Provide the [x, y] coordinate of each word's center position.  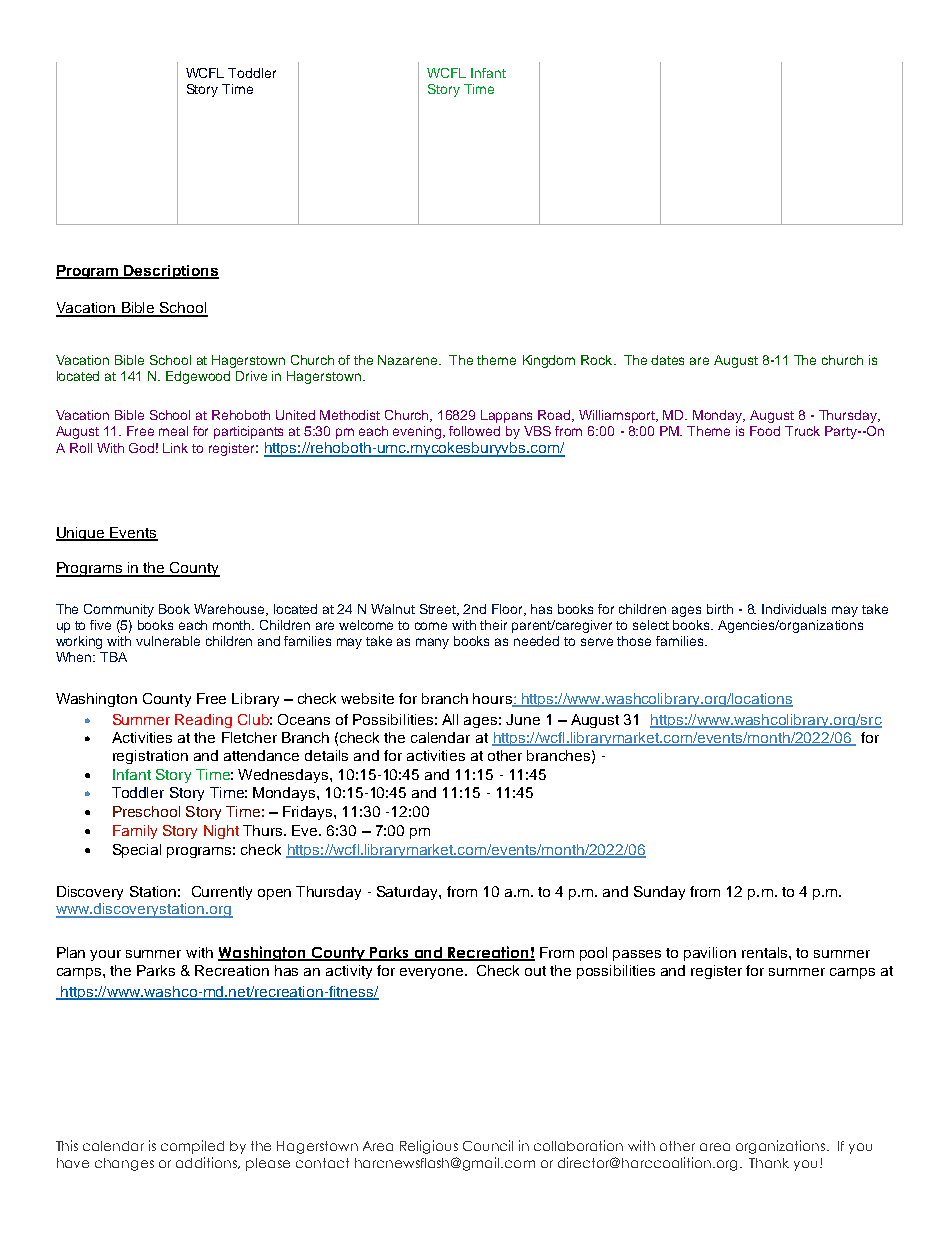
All [450, 719]
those [634, 641]
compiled [192, 1147]
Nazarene [409, 360]
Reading [203, 721]
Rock [598, 360]
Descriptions [171, 272]
